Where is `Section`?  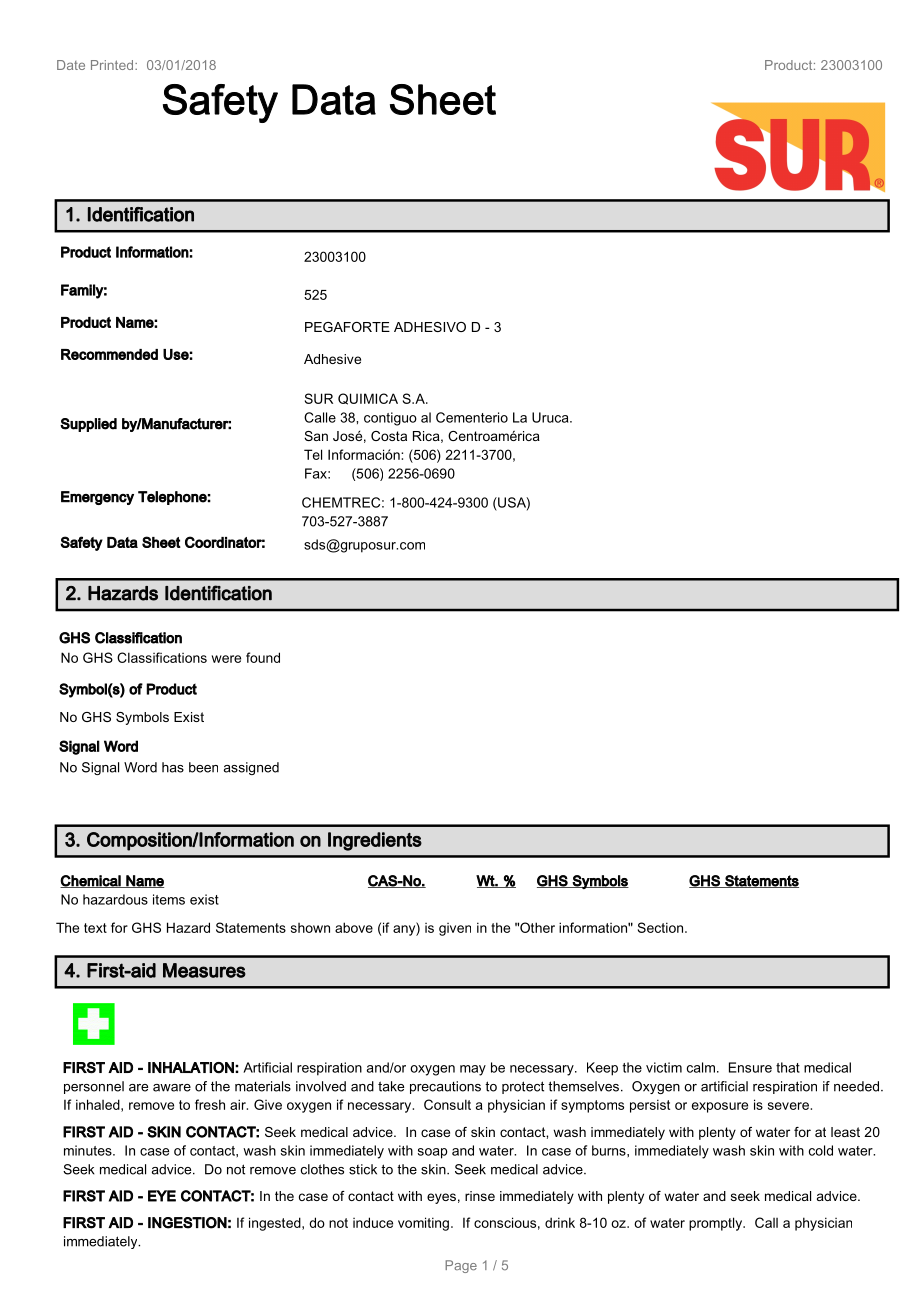
Section is located at coordinates (662, 927).
